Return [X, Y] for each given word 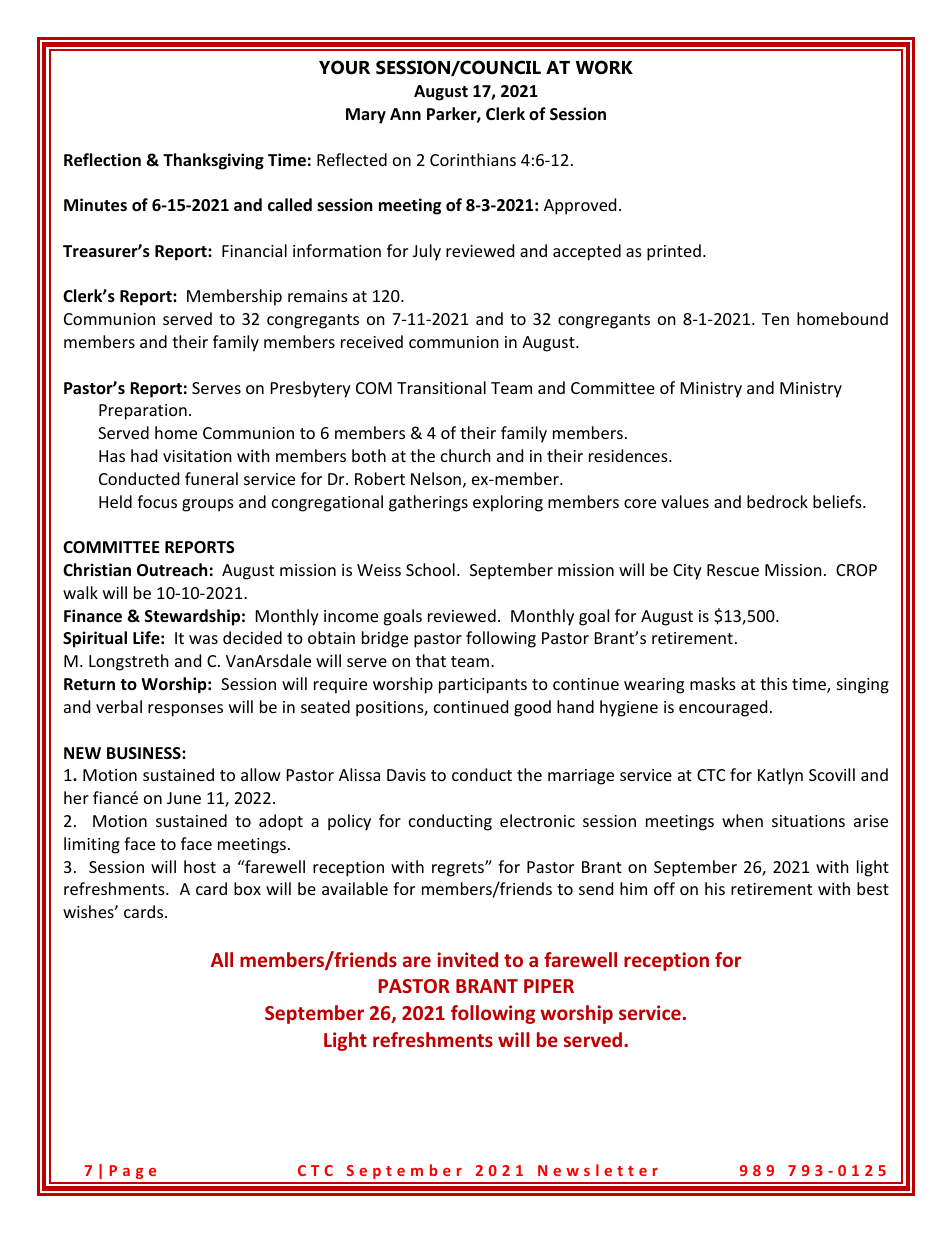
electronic [537, 820]
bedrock [777, 501]
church [466, 455]
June [184, 798]
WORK [604, 67]
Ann [405, 114]
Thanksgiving [213, 161]
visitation [197, 456]
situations [808, 821]
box [247, 888]
